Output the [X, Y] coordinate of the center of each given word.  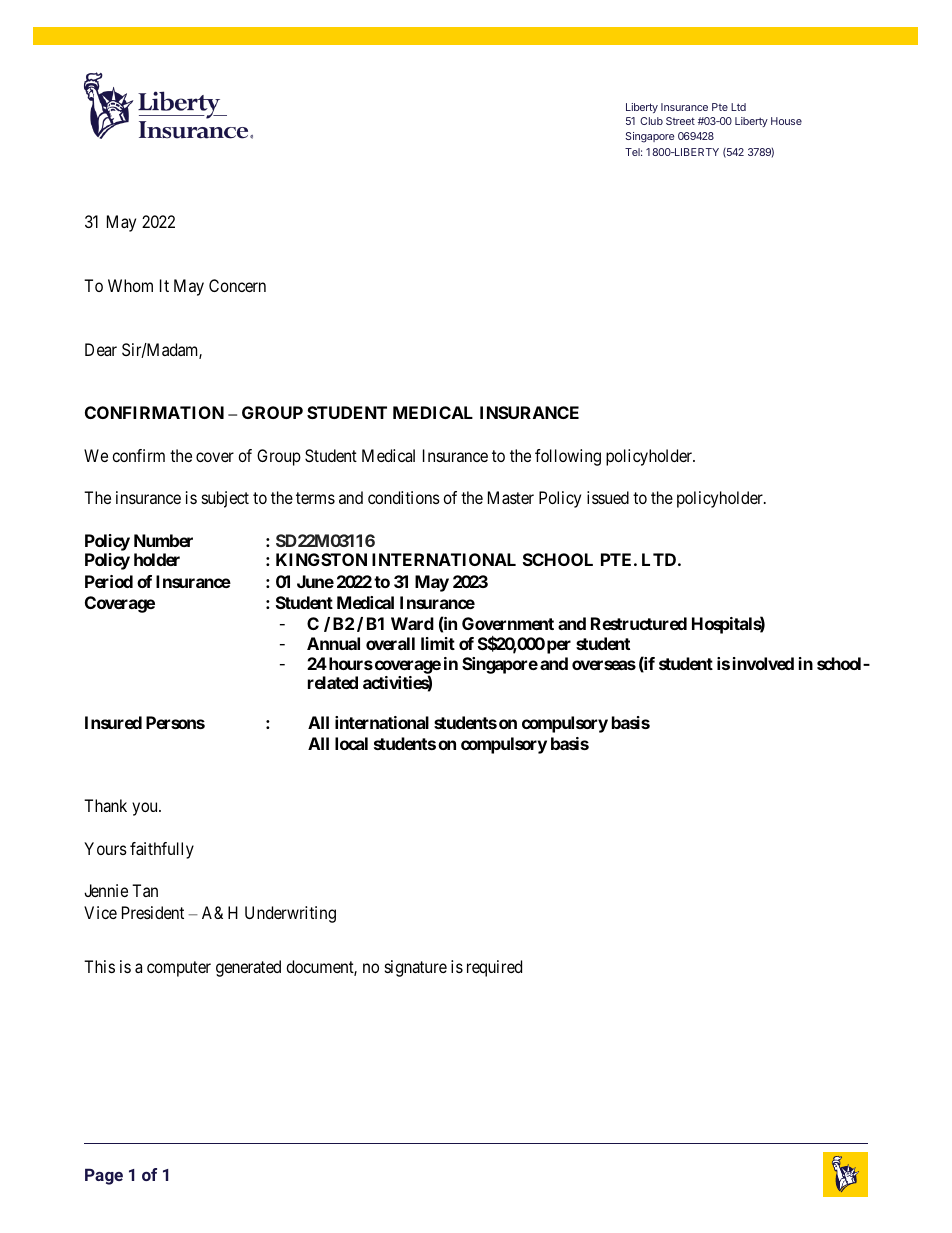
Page [104, 1176]
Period [109, 581]
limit [438, 643]
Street [680, 121]
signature [416, 968]
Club [651, 121]
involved [763, 663]
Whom [130, 285]
